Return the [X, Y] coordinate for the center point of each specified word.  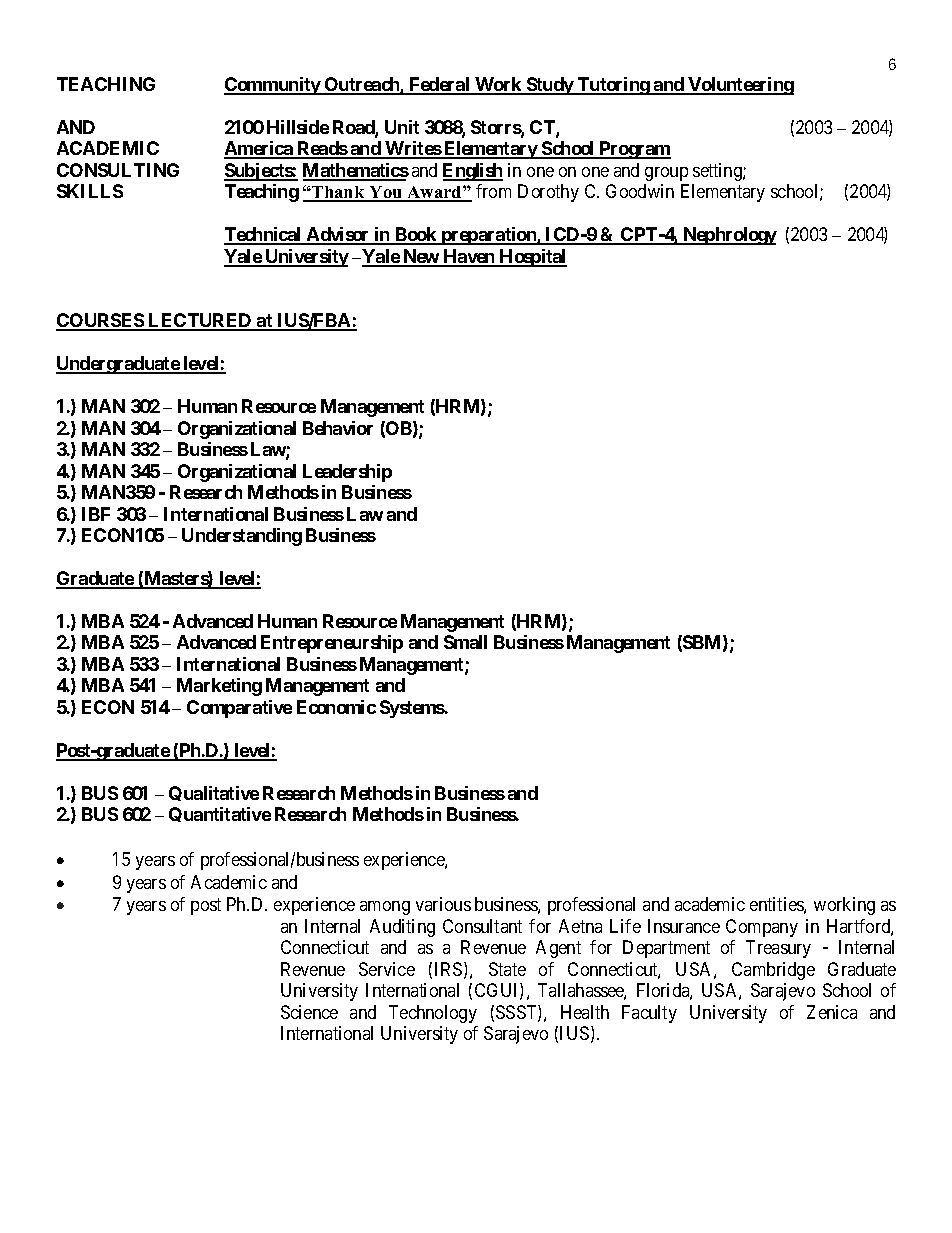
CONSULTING [118, 170]
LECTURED [200, 321]
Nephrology [729, 236]
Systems [412, 709]
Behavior [338, 428]
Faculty [649, 1014]
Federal [439, 85]
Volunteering [740, 86]
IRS [448, 969]
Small [465, 642]
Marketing [219, 687]
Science [309, 1012]
